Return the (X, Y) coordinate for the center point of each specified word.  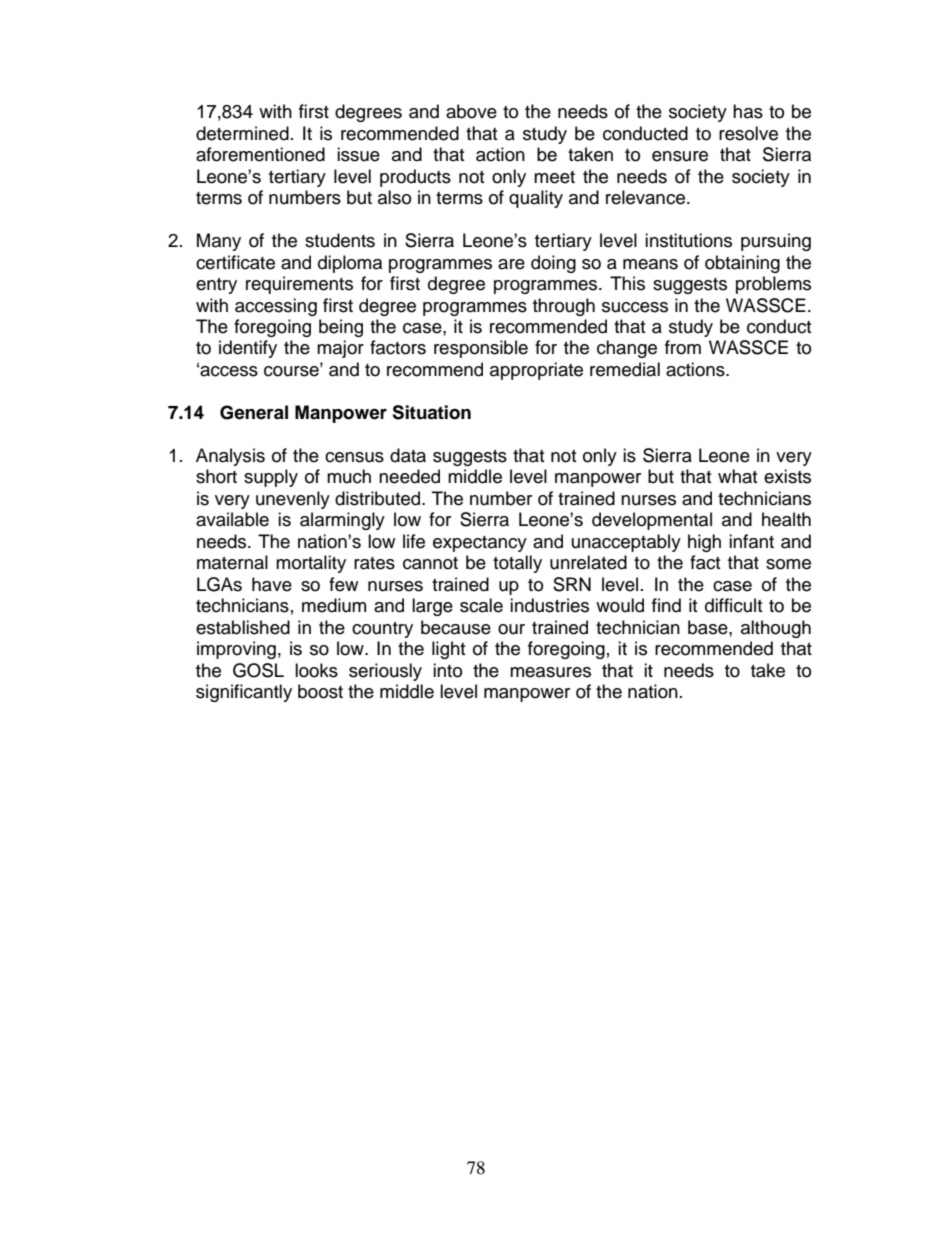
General (254, 412)
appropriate (536, 371)
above (471, 111)
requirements (299, 285)
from (683, 347)
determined (242, 133)
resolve (748, 133)
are (511, 264)
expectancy (480, 544)
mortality (311, 564)
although (776, 629)
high (704, 543)
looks (316, 670)
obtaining (742, 264)
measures (550, 672)
